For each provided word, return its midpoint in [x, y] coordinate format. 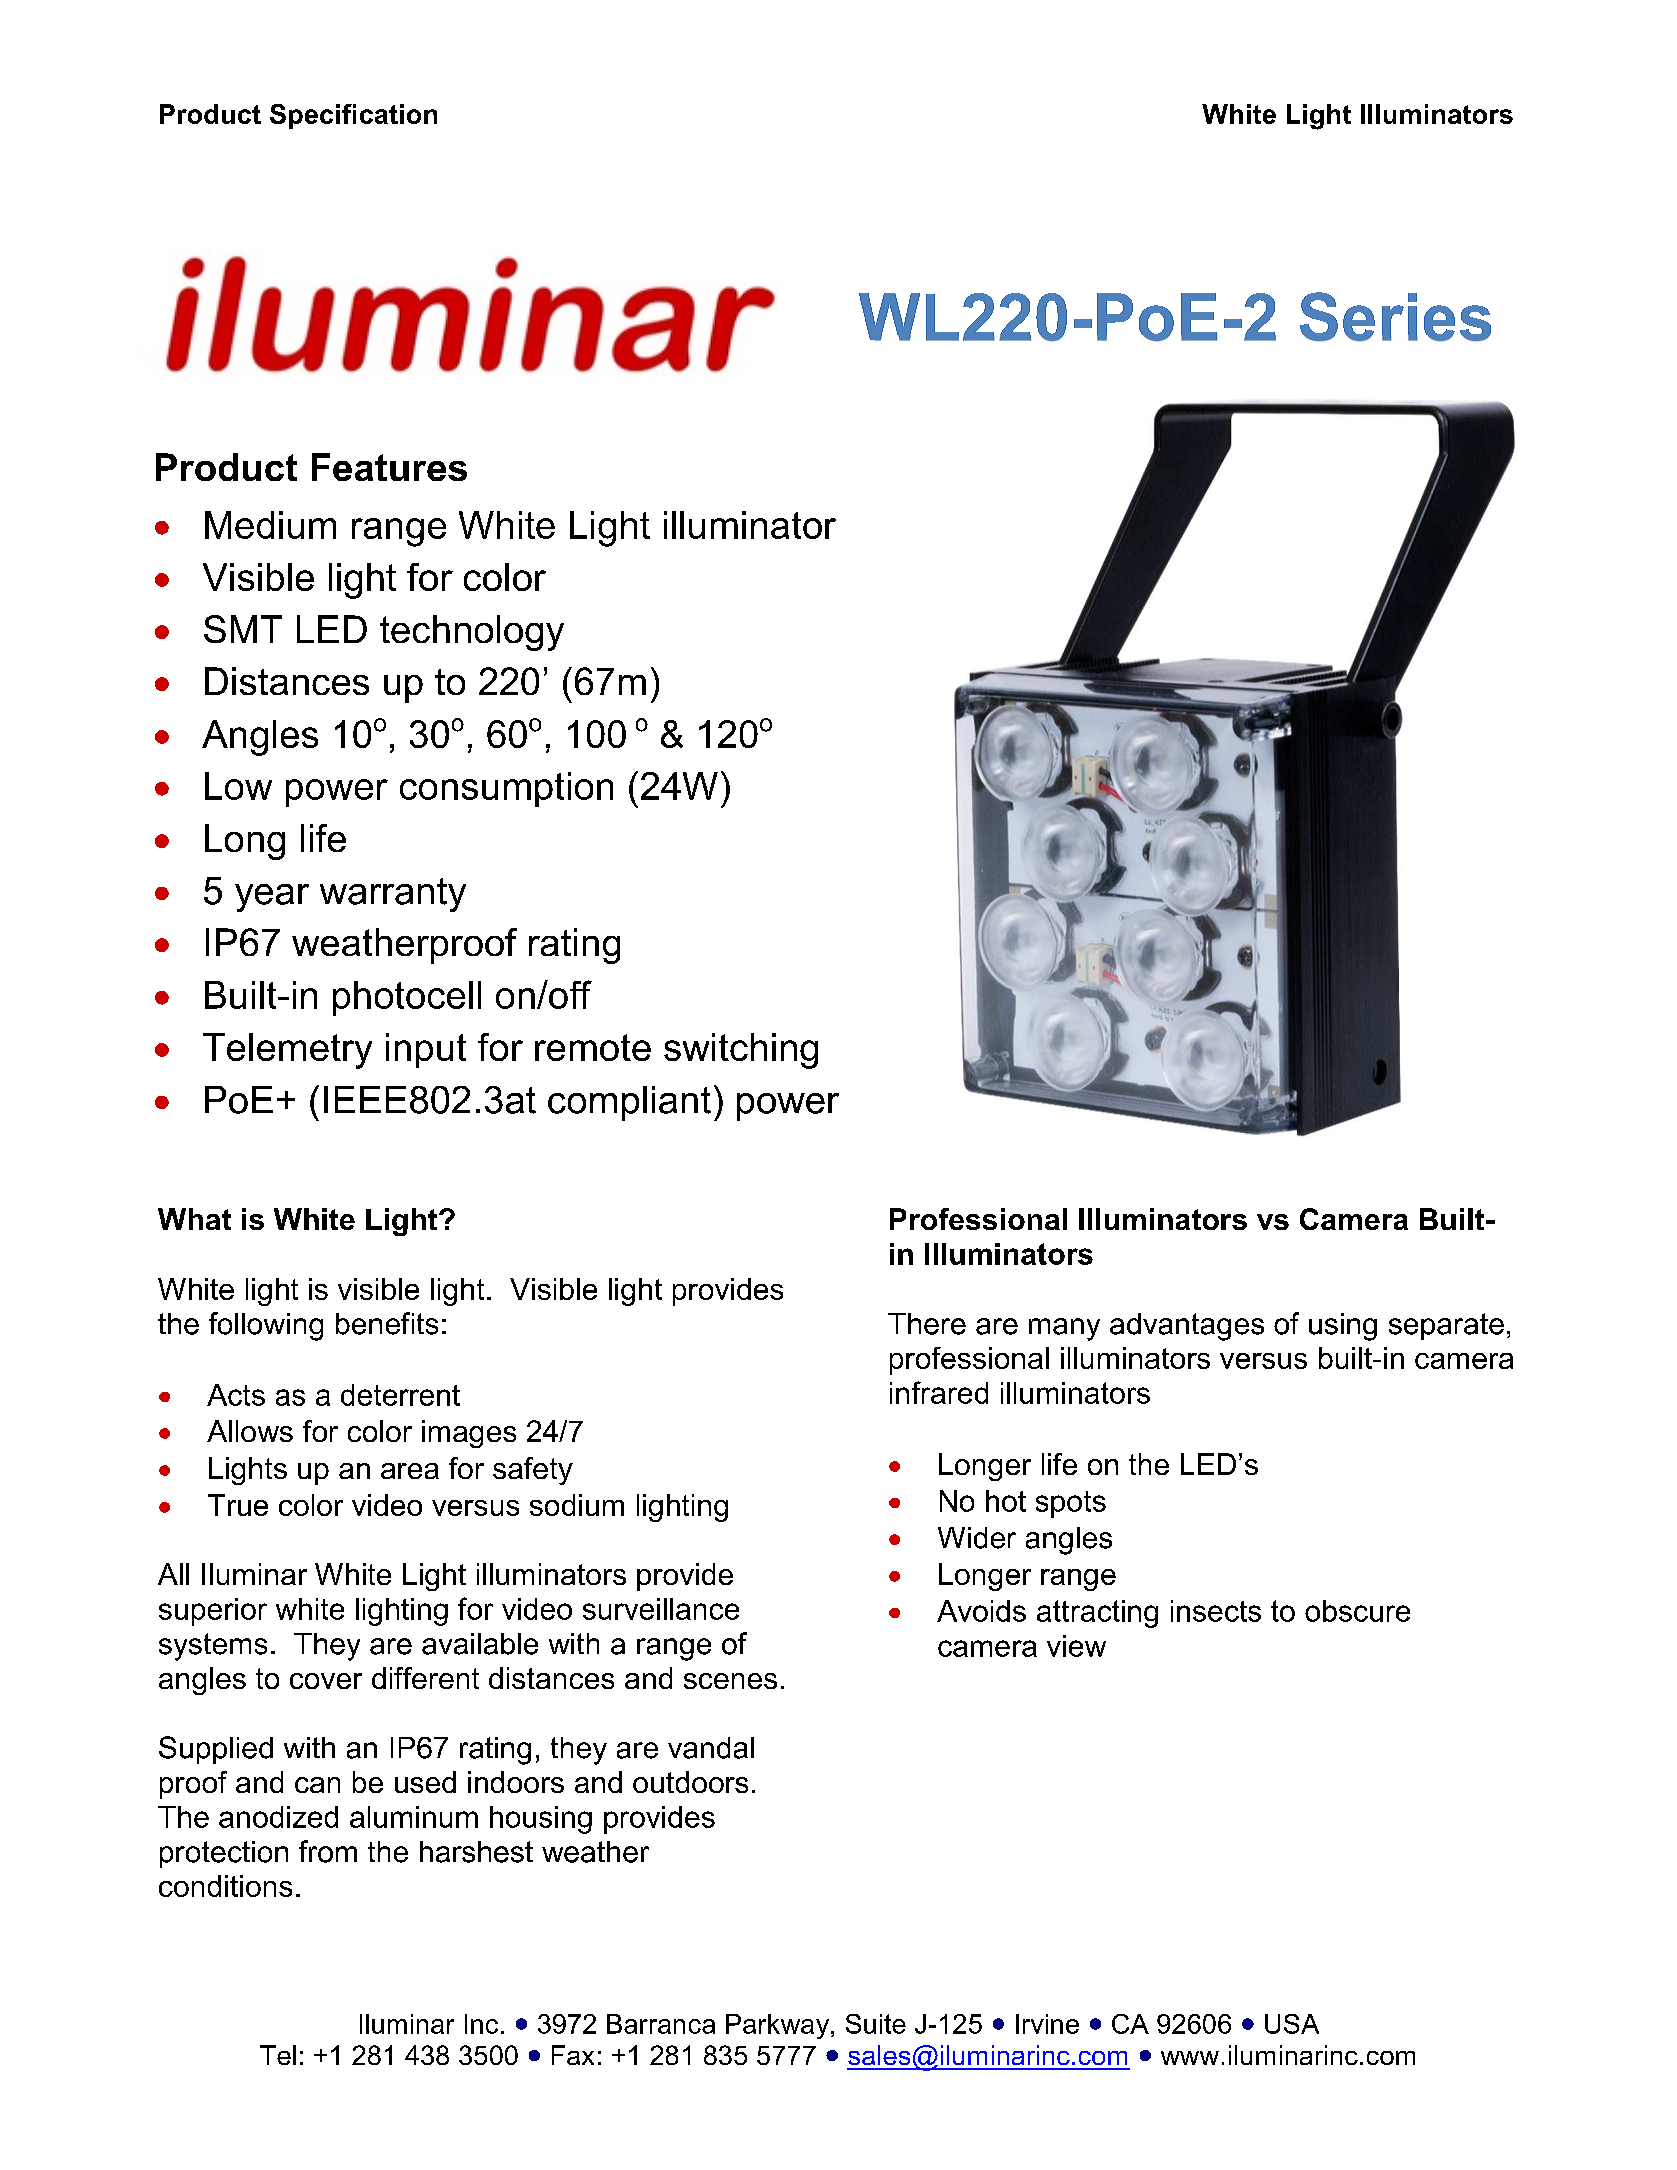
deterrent [400, 1395]
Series [1395, 316]
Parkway [779, 2026]
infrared [939, 1392]
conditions [225, 1886]
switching [741, 1051]
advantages [1187, 1327]
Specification [353, 116]
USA [1292, 2024]
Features [389, 467]
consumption [506, 789]
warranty [393, 895]
